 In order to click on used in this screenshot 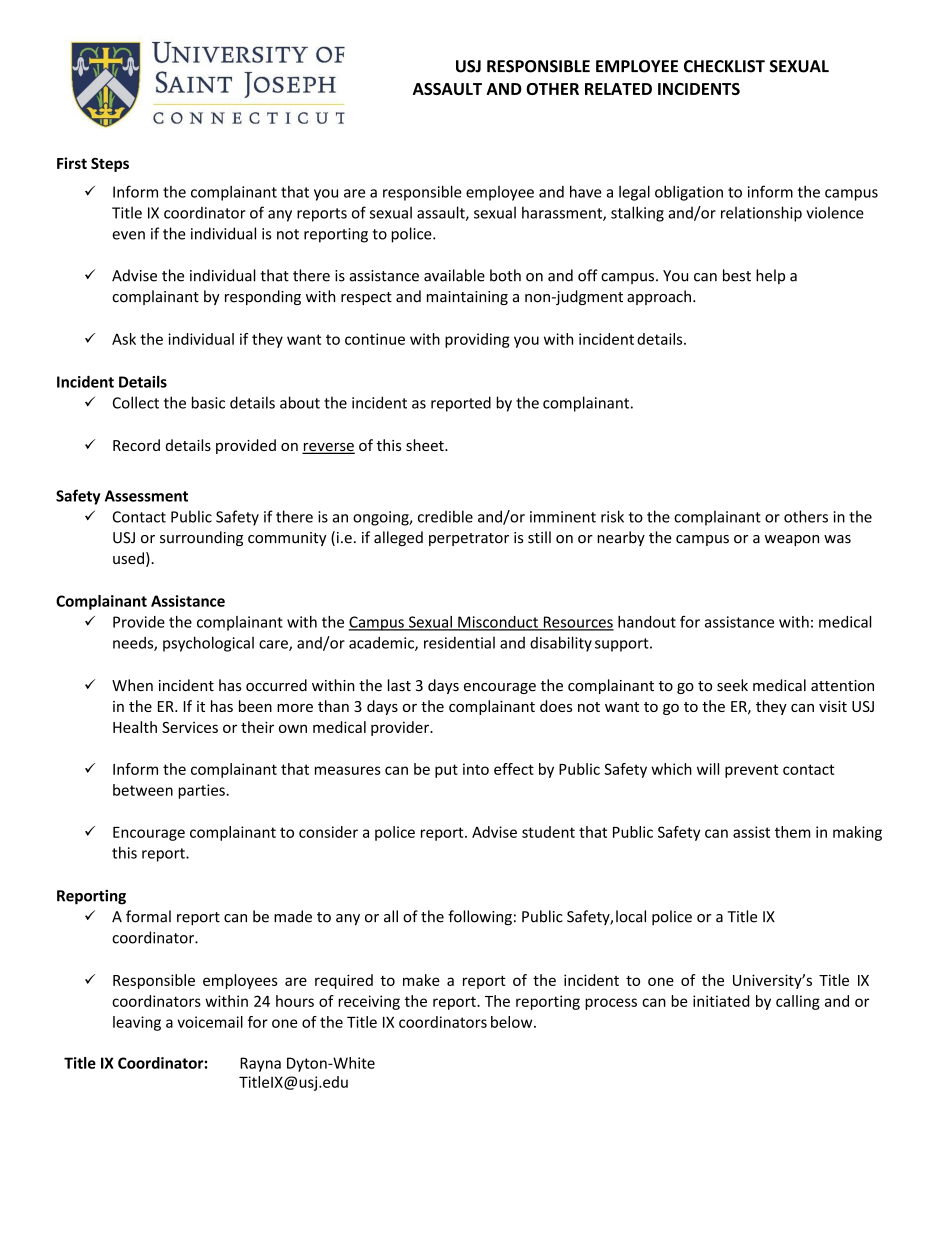, I will do `click(128, 558)`.
